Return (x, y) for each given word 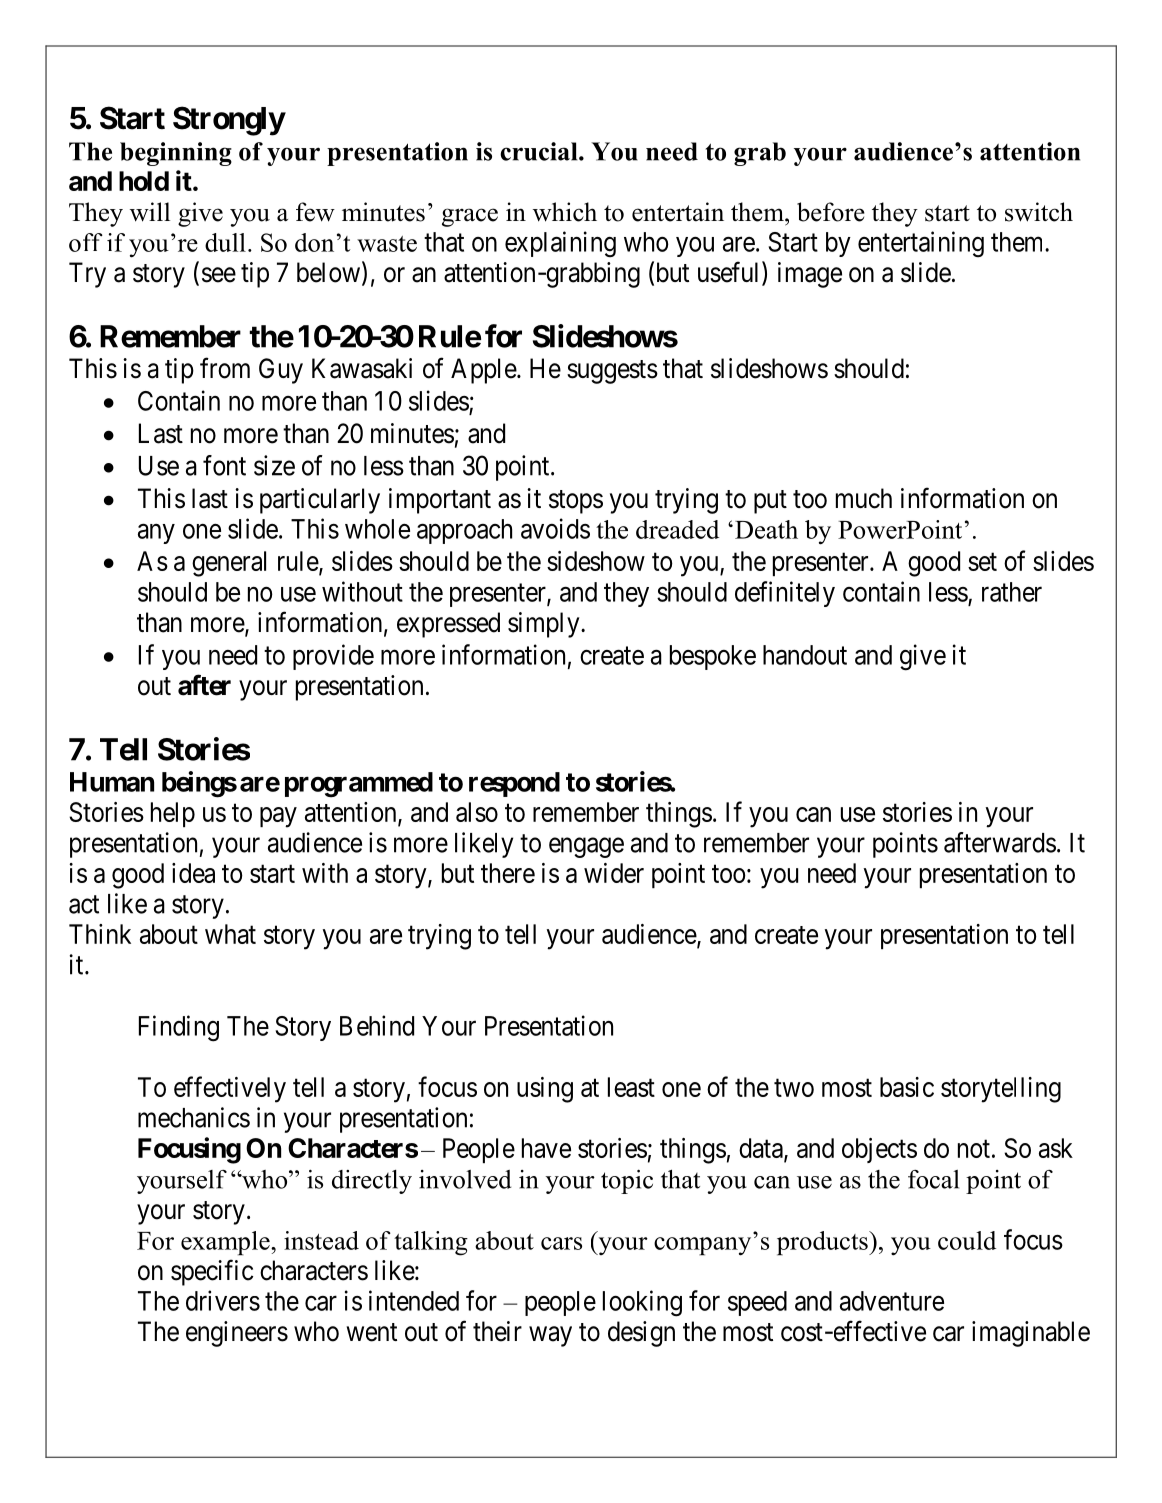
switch (1039, 212)
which (565, 212)
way (550, 1336)
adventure (892, 1301)
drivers (223, 1300)
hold (144, 181)
